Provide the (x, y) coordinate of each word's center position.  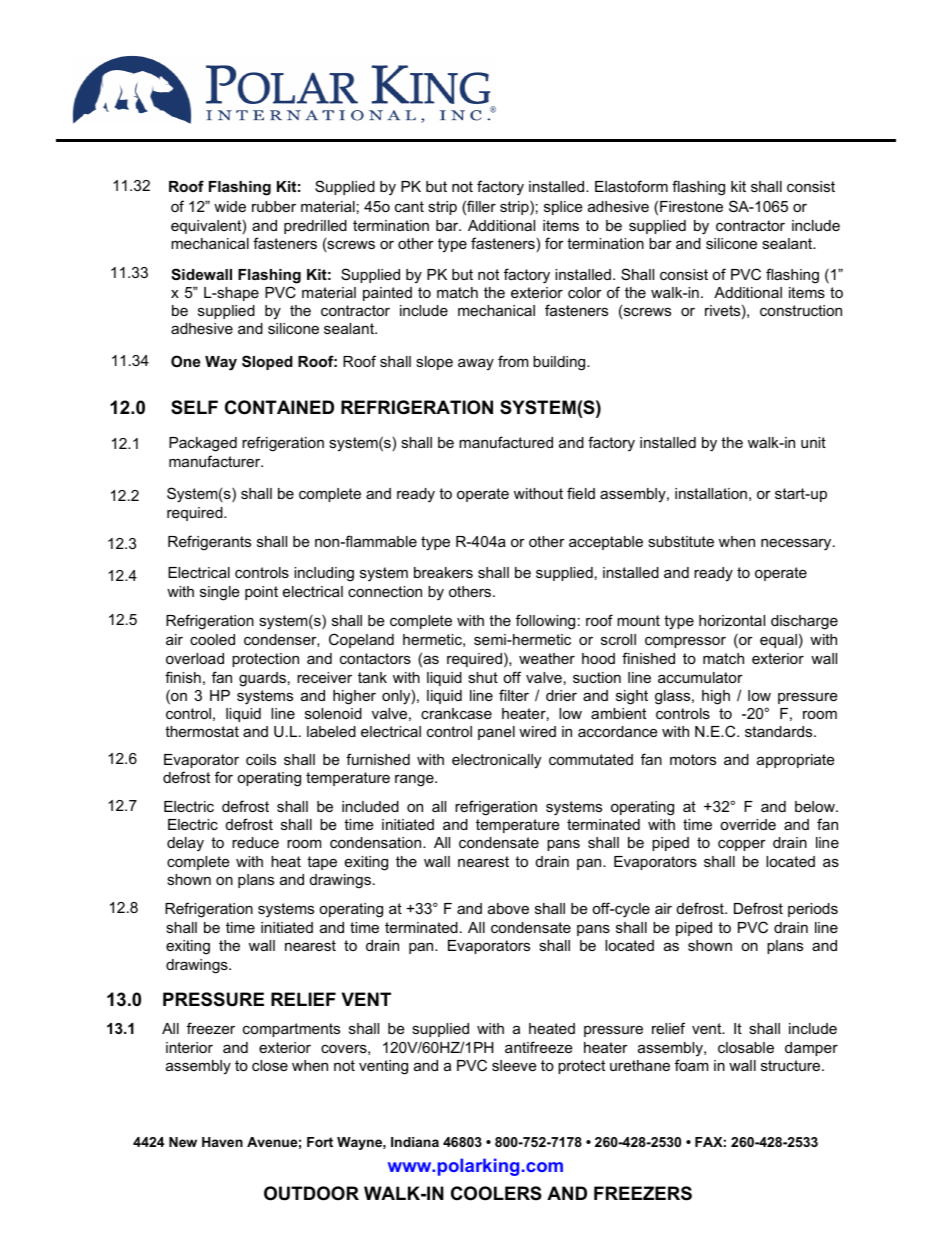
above (508, 908)
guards (262, 679)
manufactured (506, 442)
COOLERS (496, 1193)
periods (813, 910)
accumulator (700, 677)
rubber (274, 206)
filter (514, 695)
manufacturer (216, 461)
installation (711, 493)
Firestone (691, 206)
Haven (222, 1142)
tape (322, 863)
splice (563, 208)
